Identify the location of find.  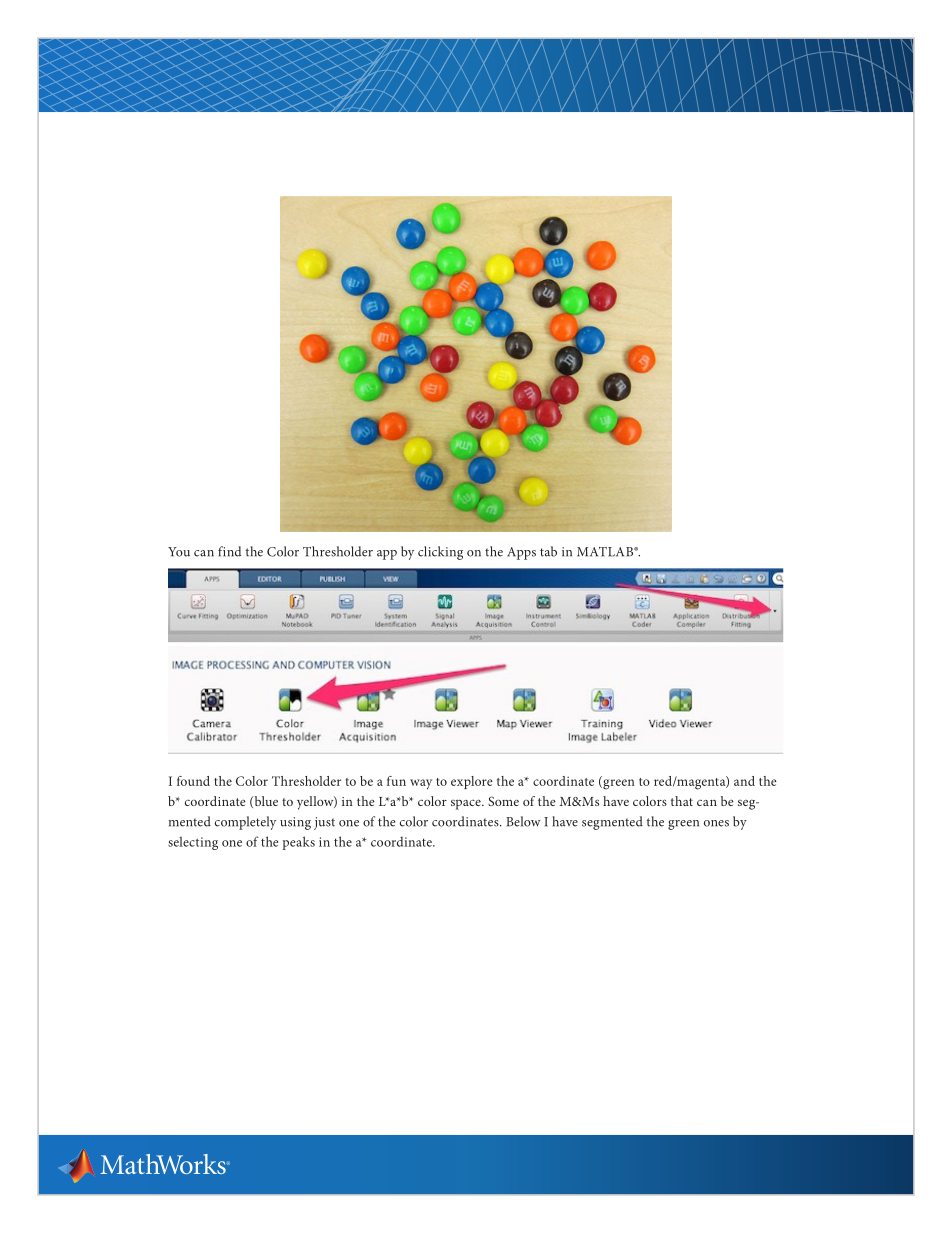
(229, 551).
